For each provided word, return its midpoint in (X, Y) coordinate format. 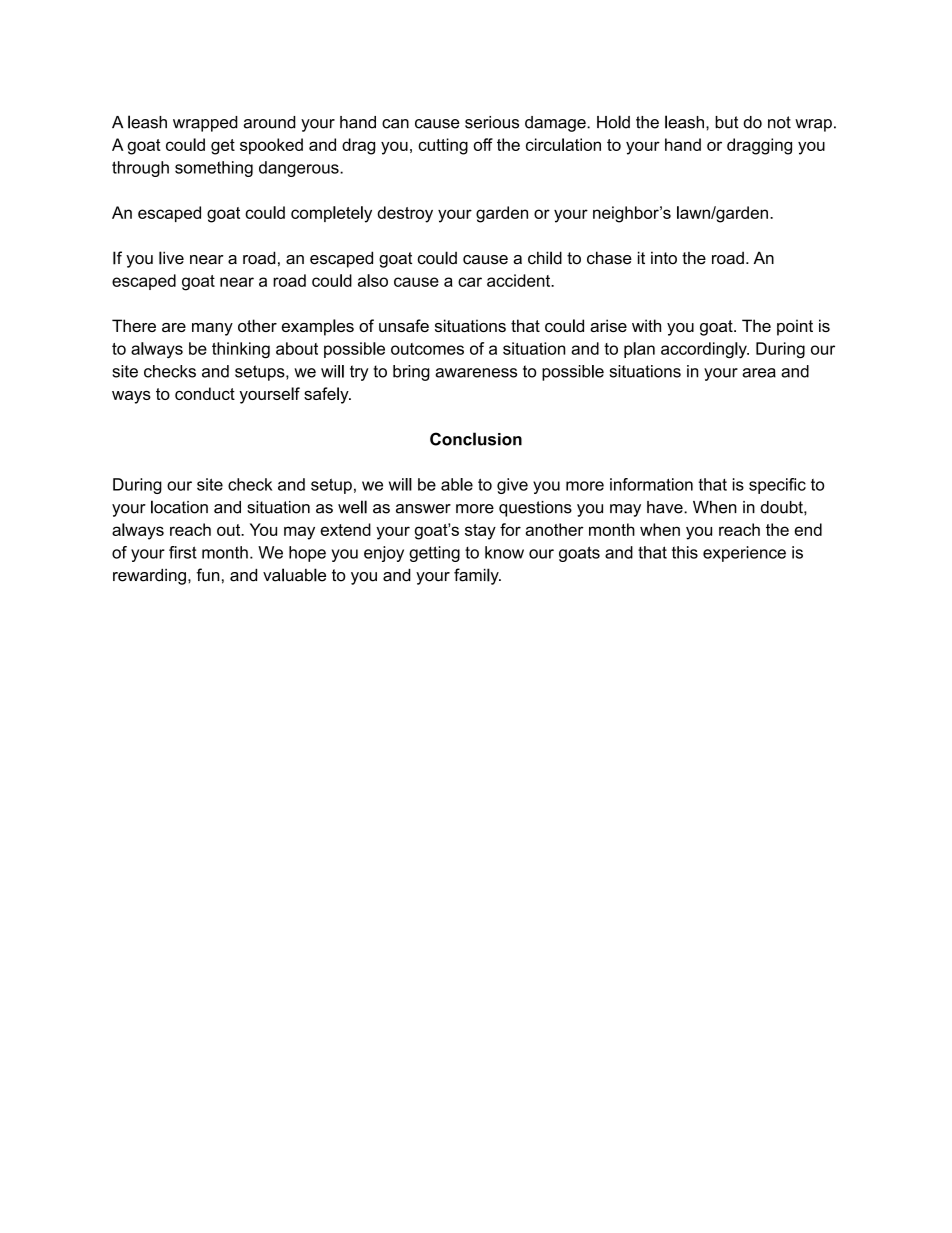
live (171, 258)
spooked (271, 146)
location (179, 507)
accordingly (705, 350)
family (477, 576)
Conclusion (476, 439)
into (664, 258)
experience (744, 554)
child (545, 258)
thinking (241, 350)
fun (207, 575)
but (727, 122)
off (483, 144)
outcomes (427, 349)
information (651, 484)
